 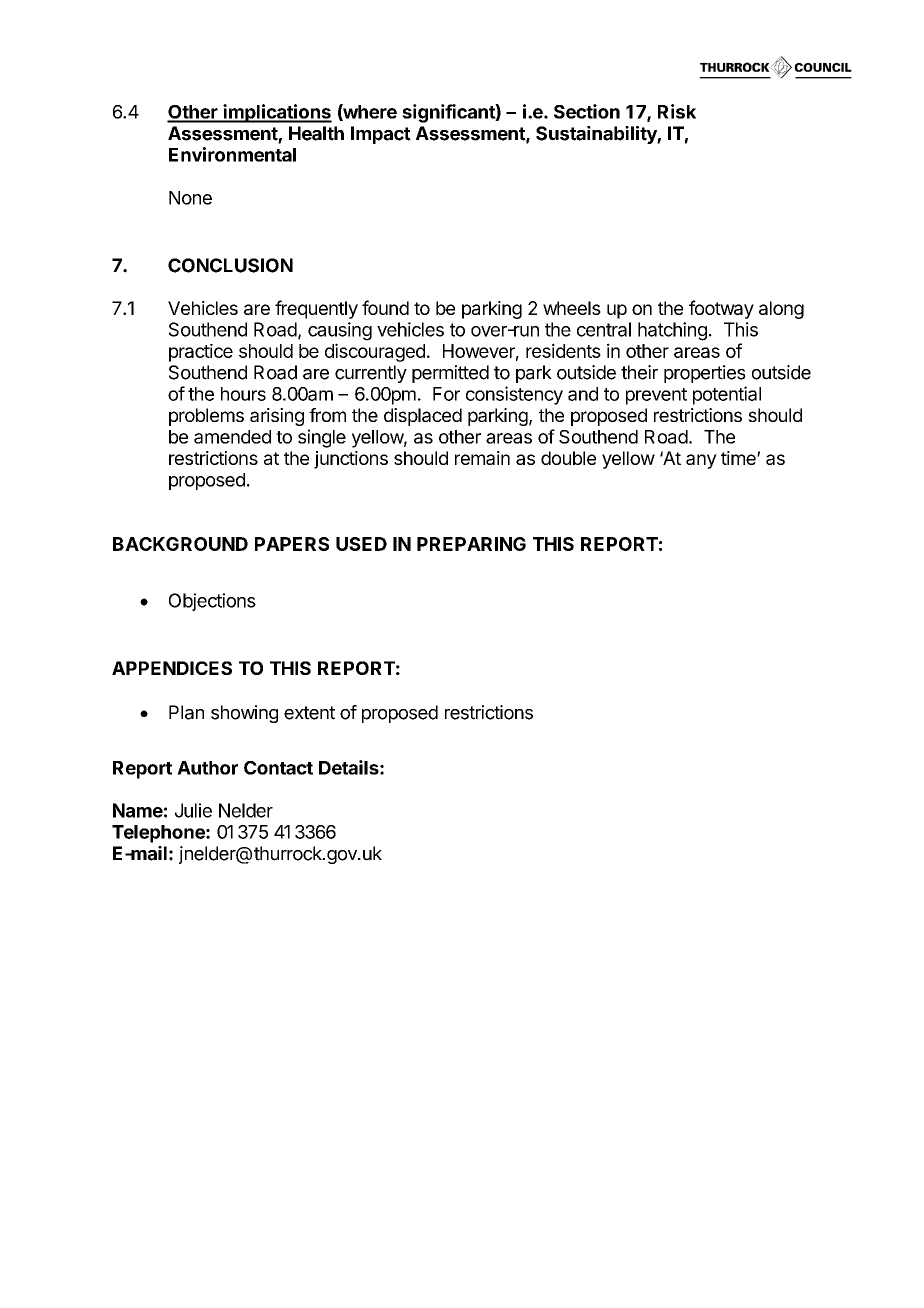 I want to click on potential, so click(x=727, y=395).
